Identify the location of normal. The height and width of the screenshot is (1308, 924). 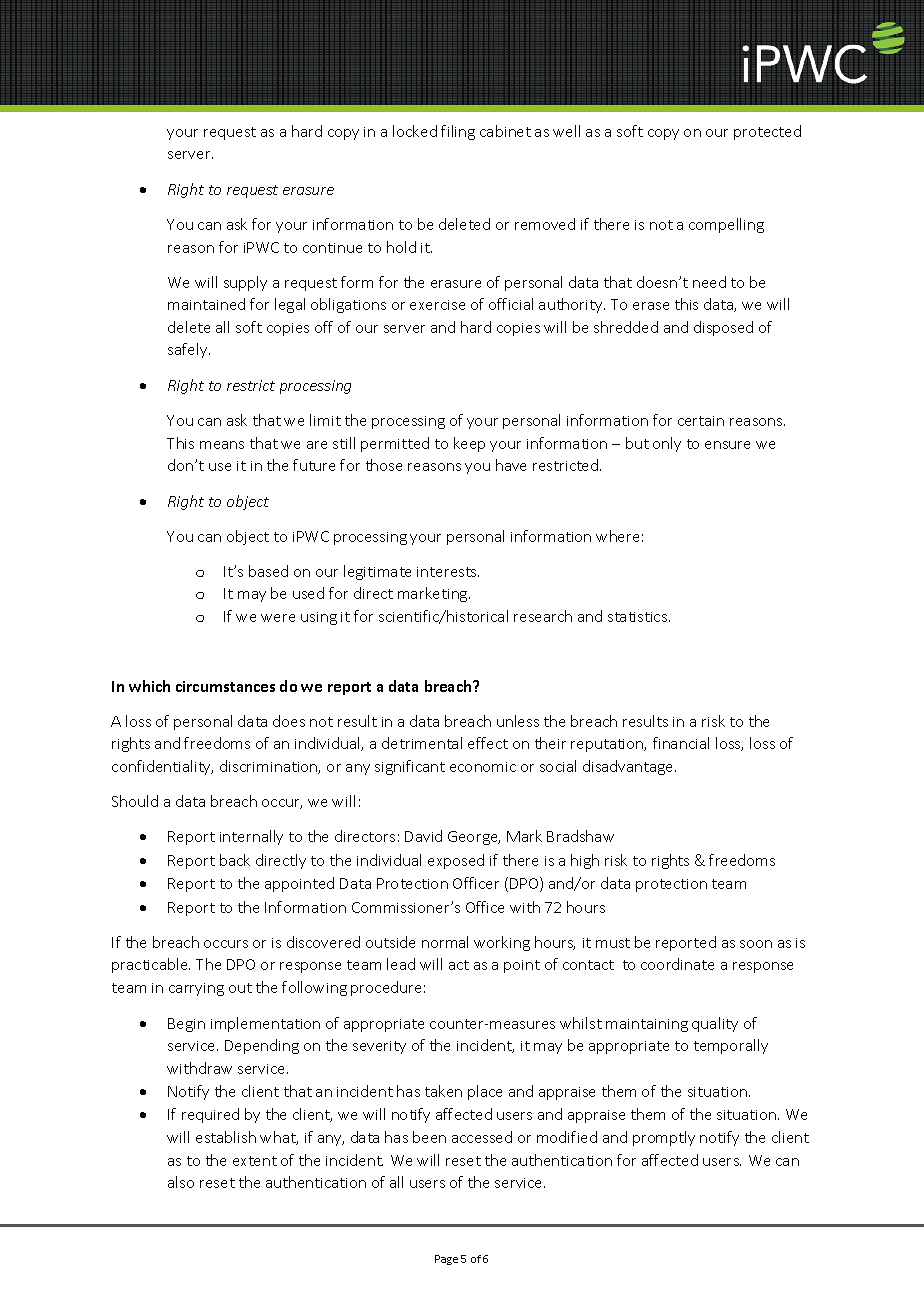
(445, 942).
